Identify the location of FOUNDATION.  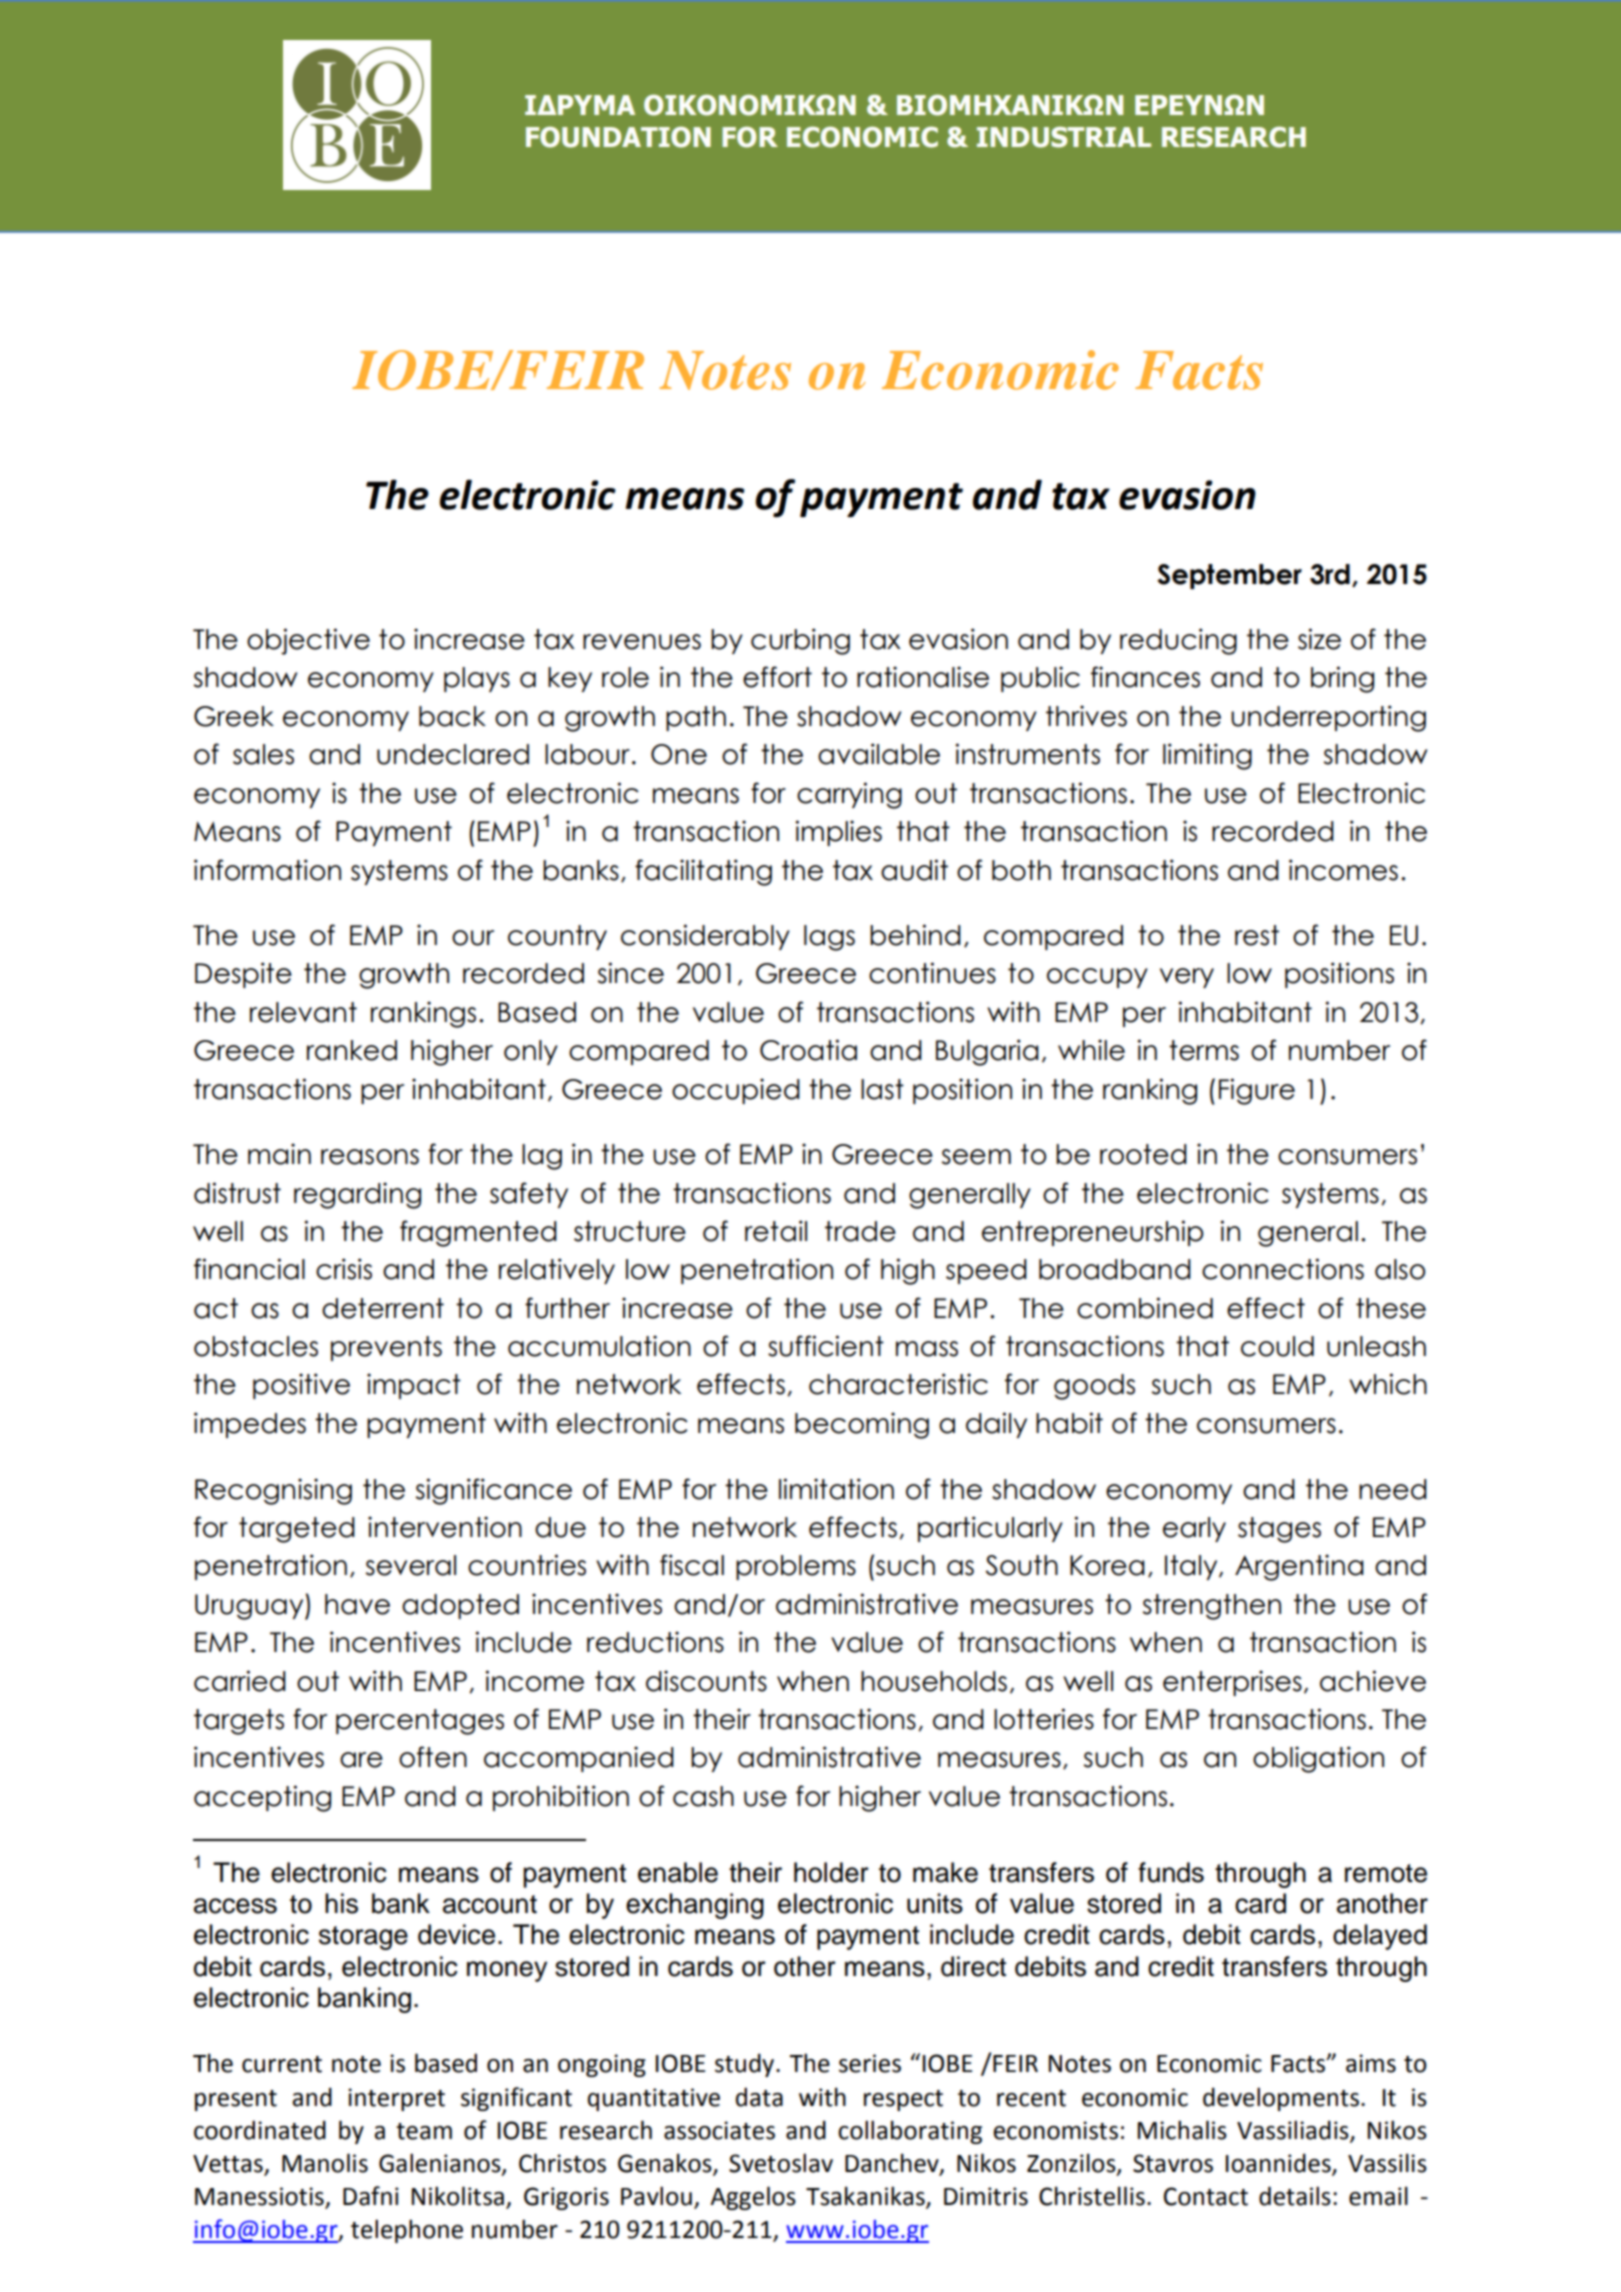
(618, 137).
